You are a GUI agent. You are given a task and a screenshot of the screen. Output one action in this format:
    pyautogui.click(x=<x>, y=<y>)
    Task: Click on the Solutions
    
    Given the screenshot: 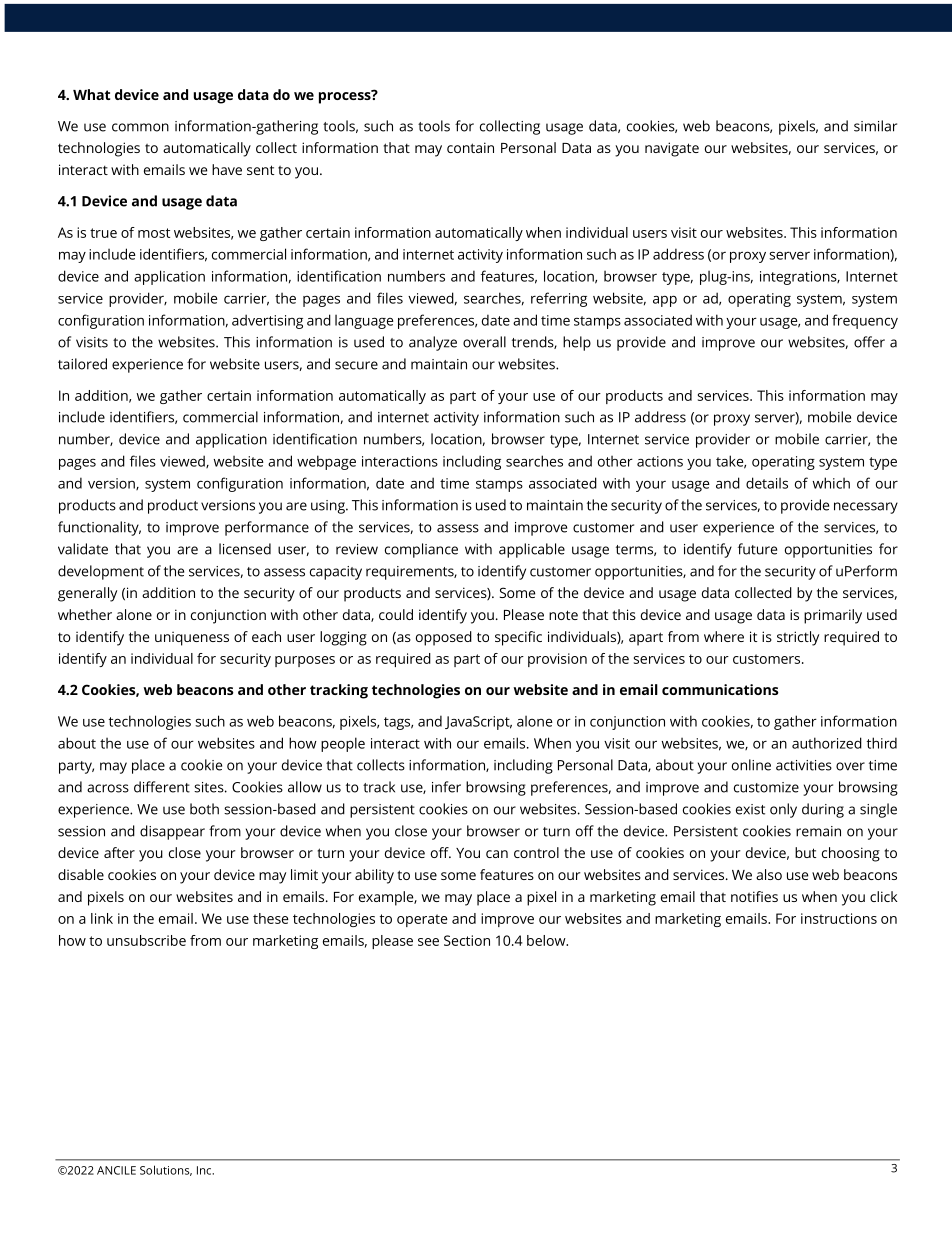 What is the action you would take?
    pyautogui.click(x=166, y=1170)
